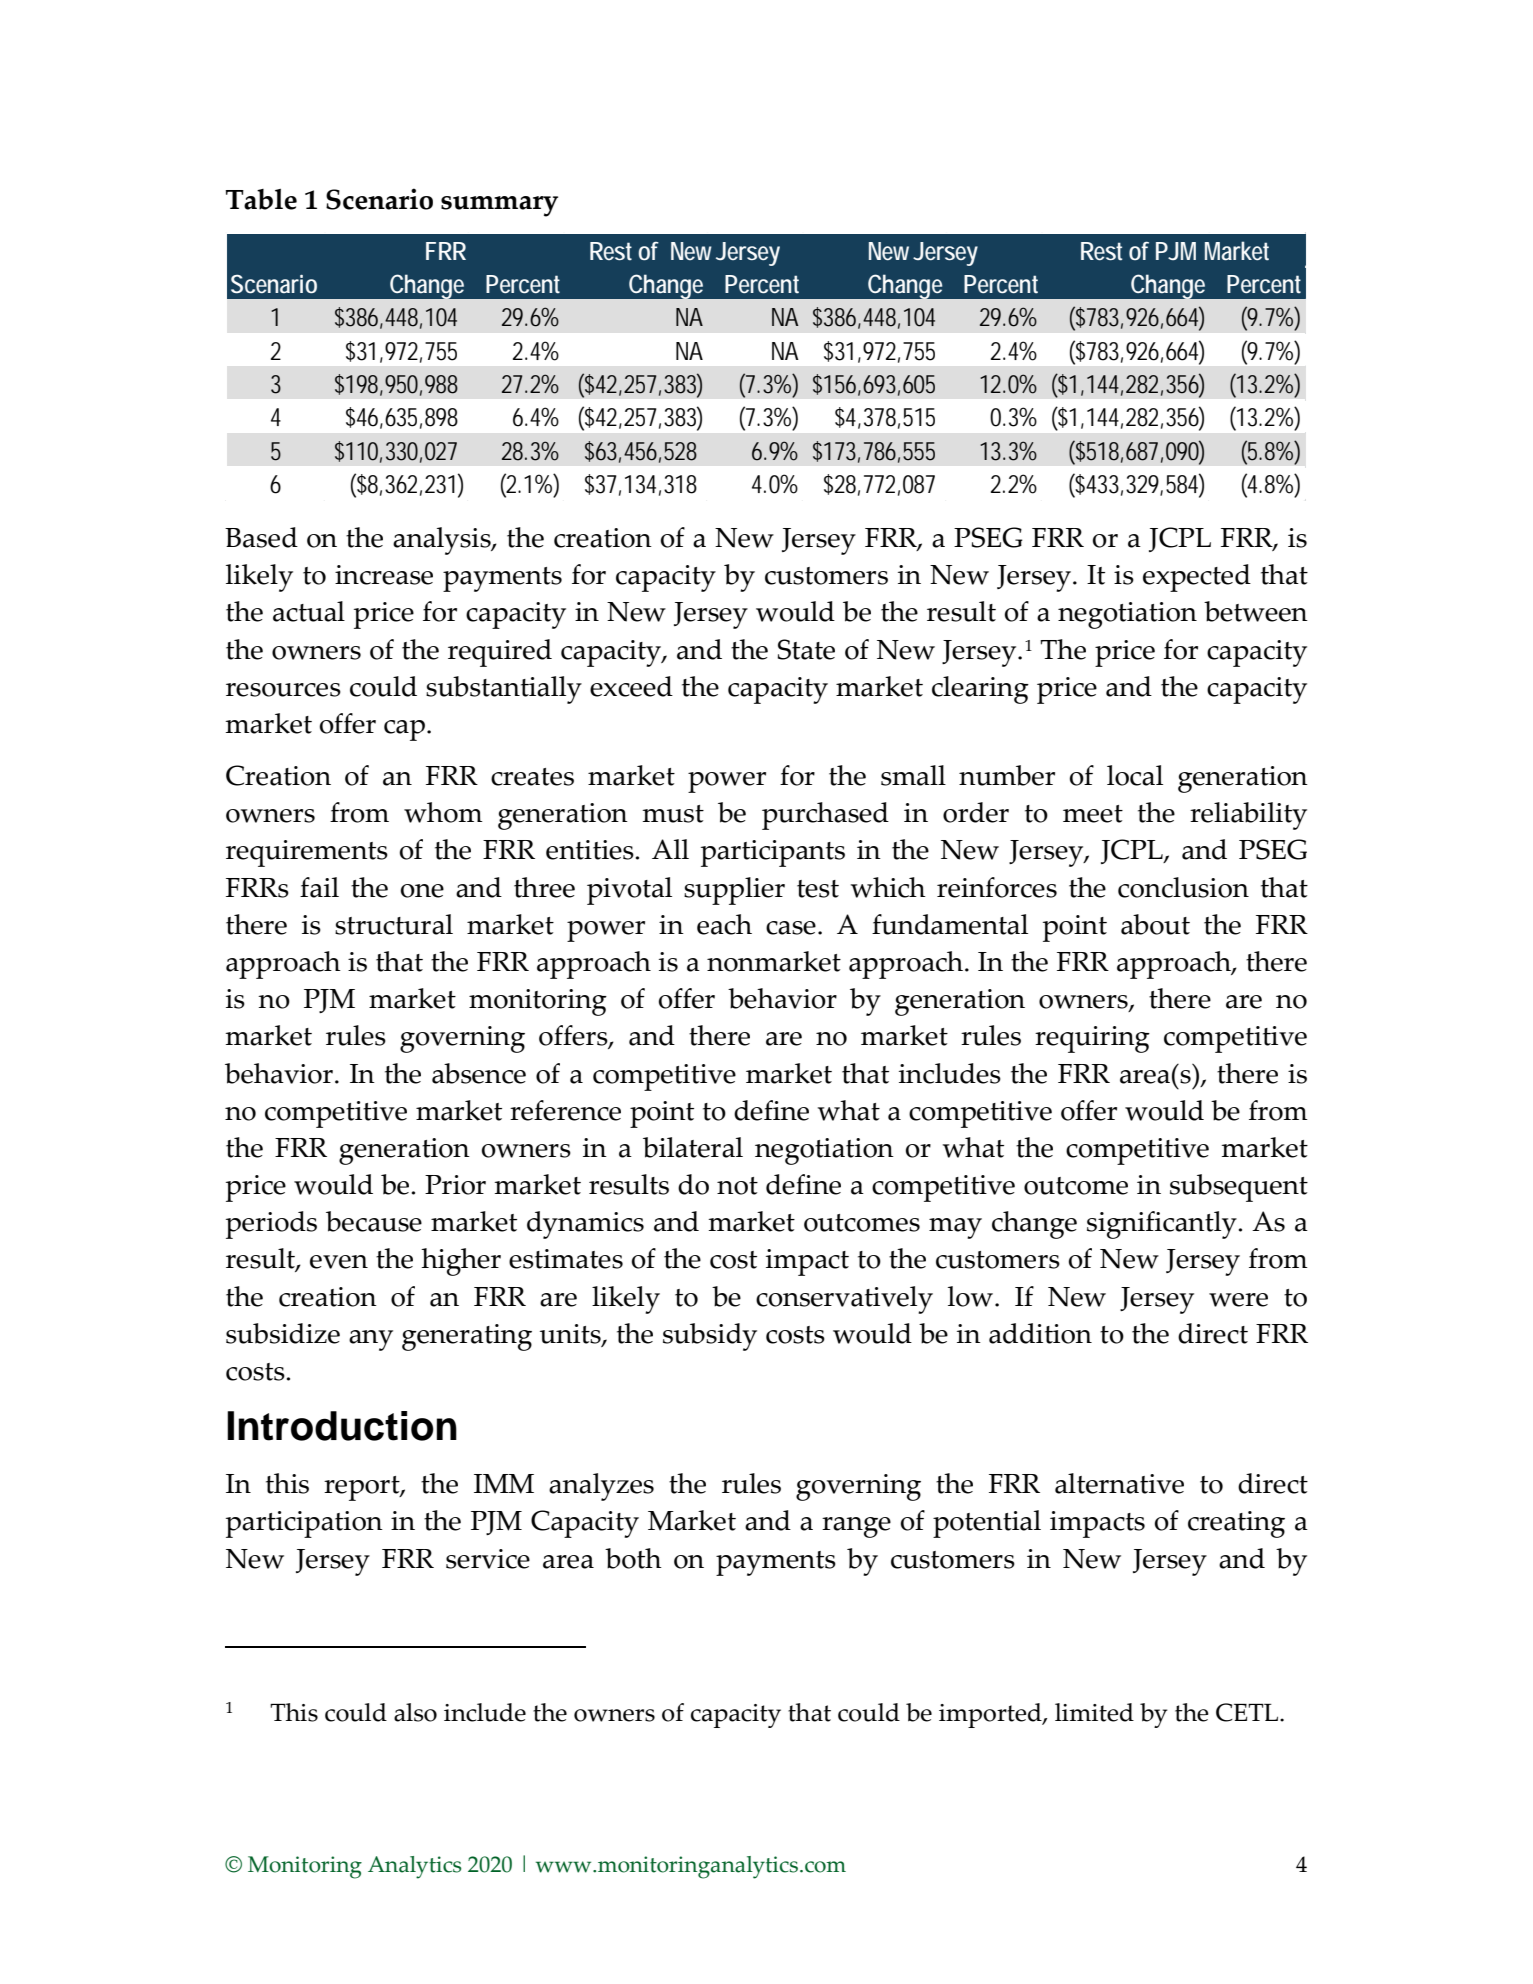 The image size is (1533, 1984). What do you see at coordinates (415, 1712) in the screenshot?
I see `also` at bounding box center [415, 1712].
